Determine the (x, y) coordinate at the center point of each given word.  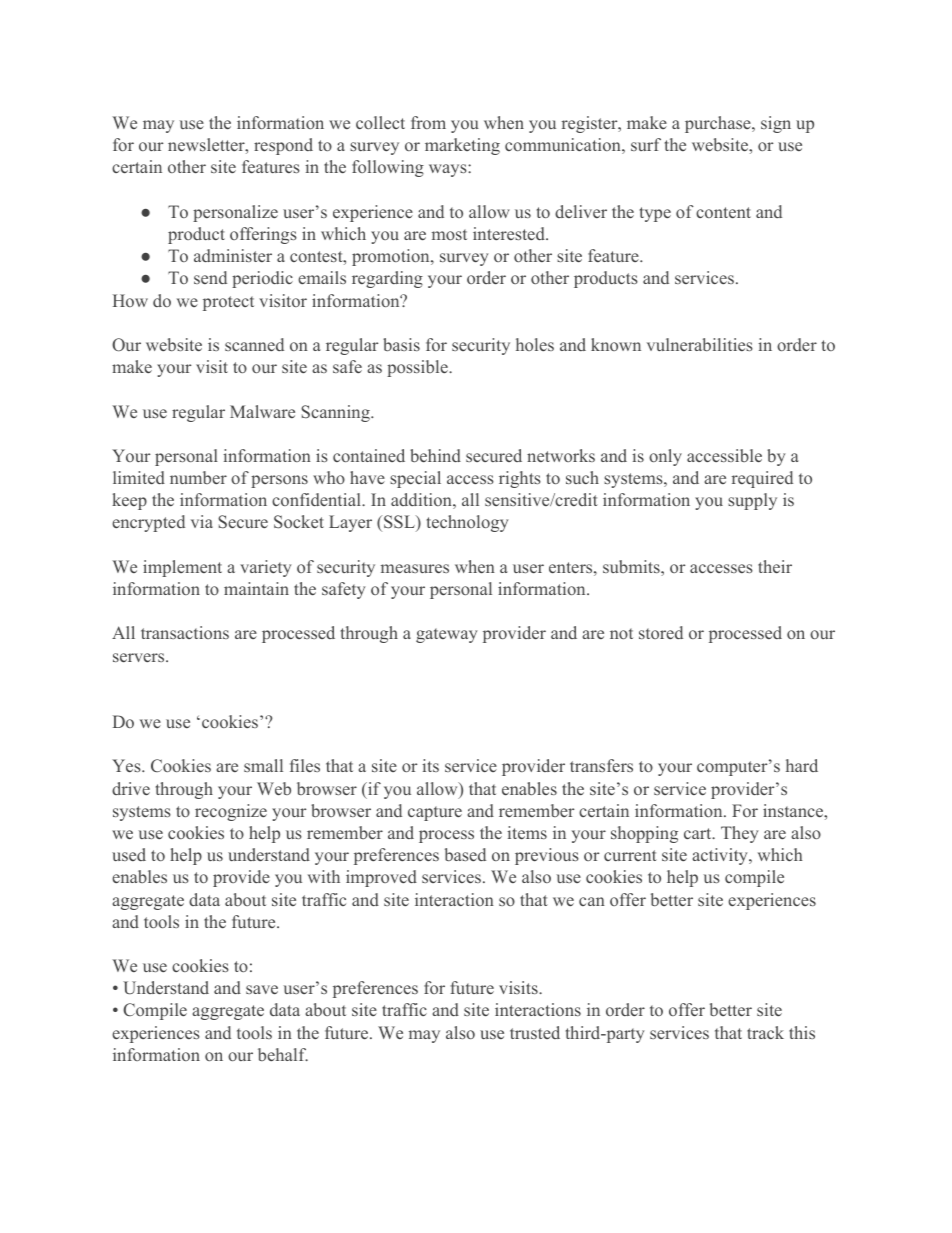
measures (415, 568)
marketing (462, 146)
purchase (719, 124)
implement (182, 568)
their (775, 566)
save (262, 989)
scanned (254, 344)
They (740, 834)
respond (283, 146)
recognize (231, 812)
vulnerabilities (700, 344)
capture (435, 813)
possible (418, 368)
